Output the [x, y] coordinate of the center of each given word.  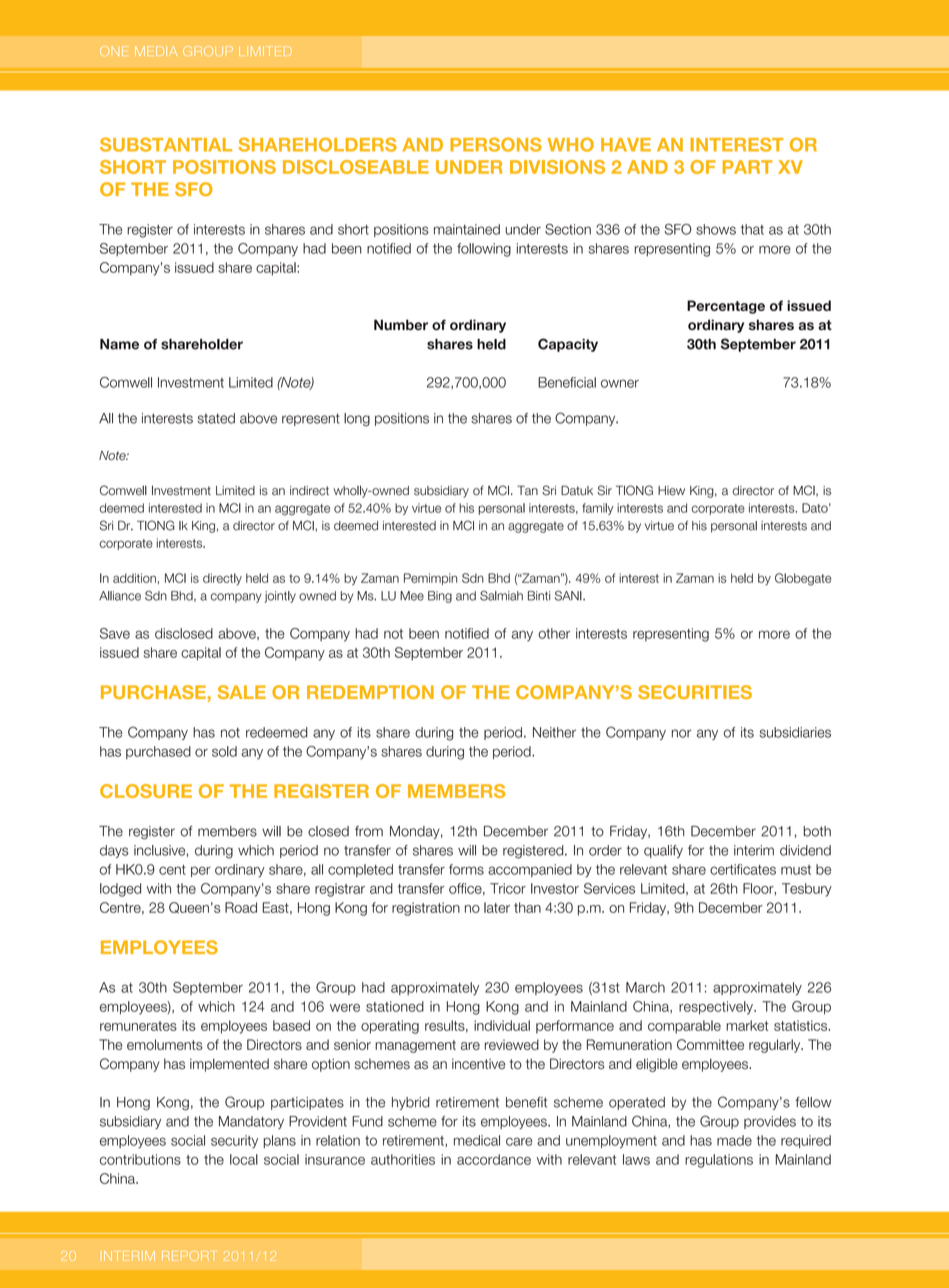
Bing [440, 597]
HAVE [626, 145]
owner [620, 383]
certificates [743, 869]
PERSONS [496, 144]
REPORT [188, 1256]
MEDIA [156, 51]
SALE [242, 692]
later [497, 907]
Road [241, 907]
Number [401, 325]
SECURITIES [695, 692]
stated [216, 418]
